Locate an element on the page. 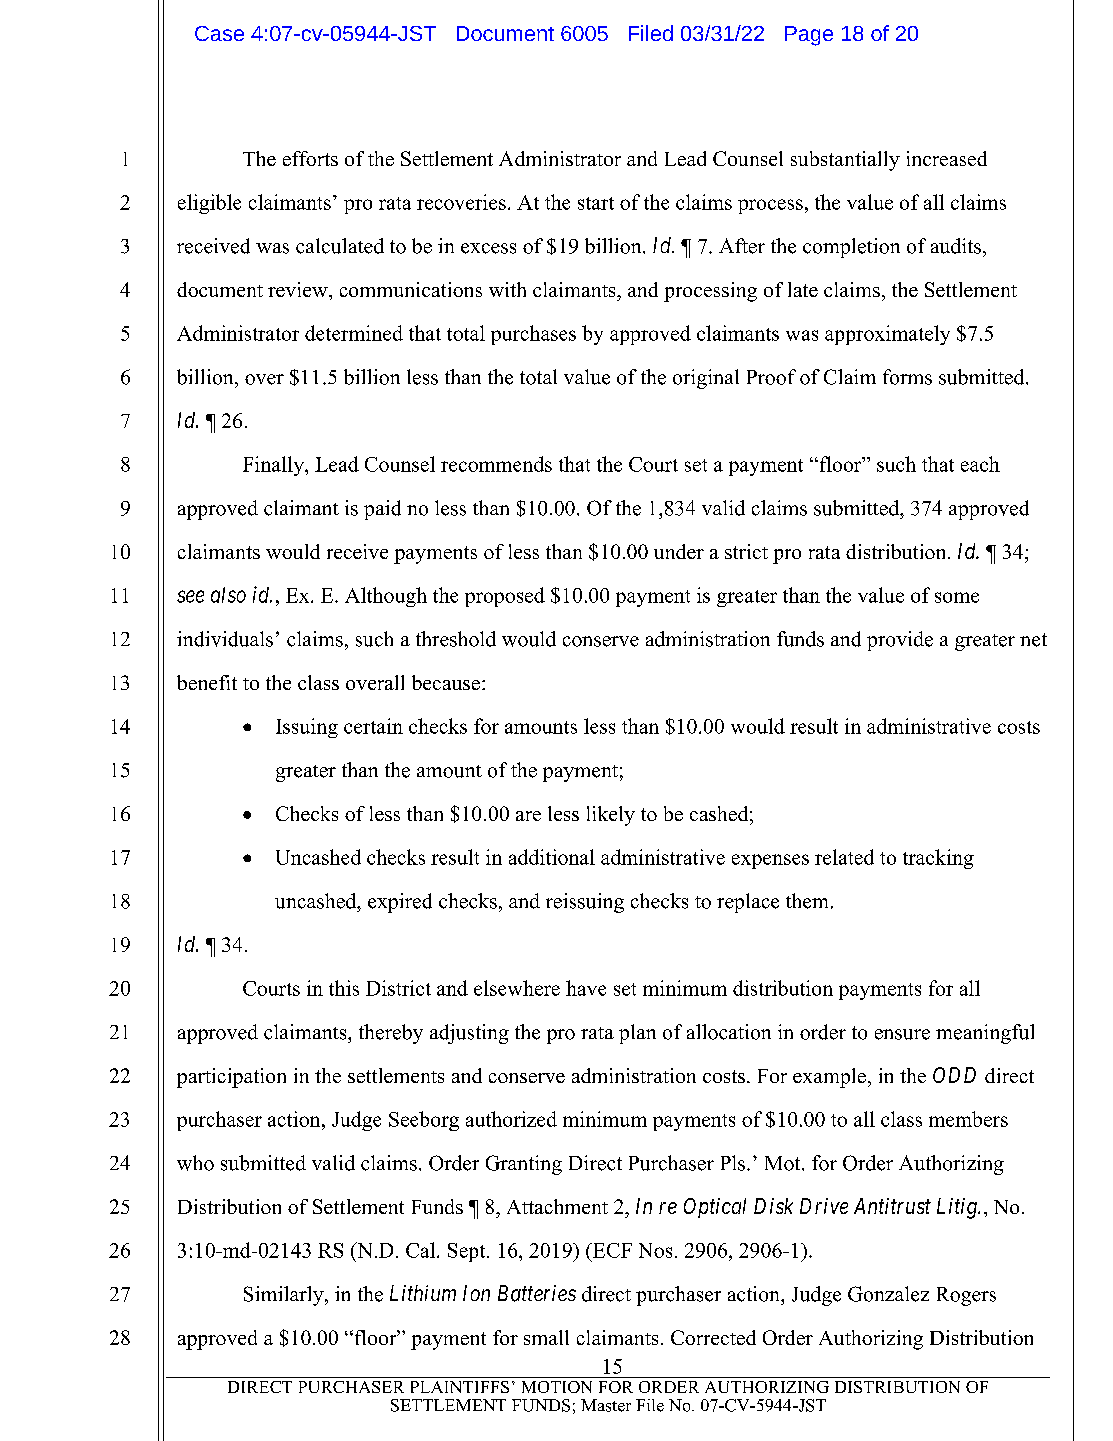 This document has width=1113, height=1441. increased is located at coordinates (947, 158).
